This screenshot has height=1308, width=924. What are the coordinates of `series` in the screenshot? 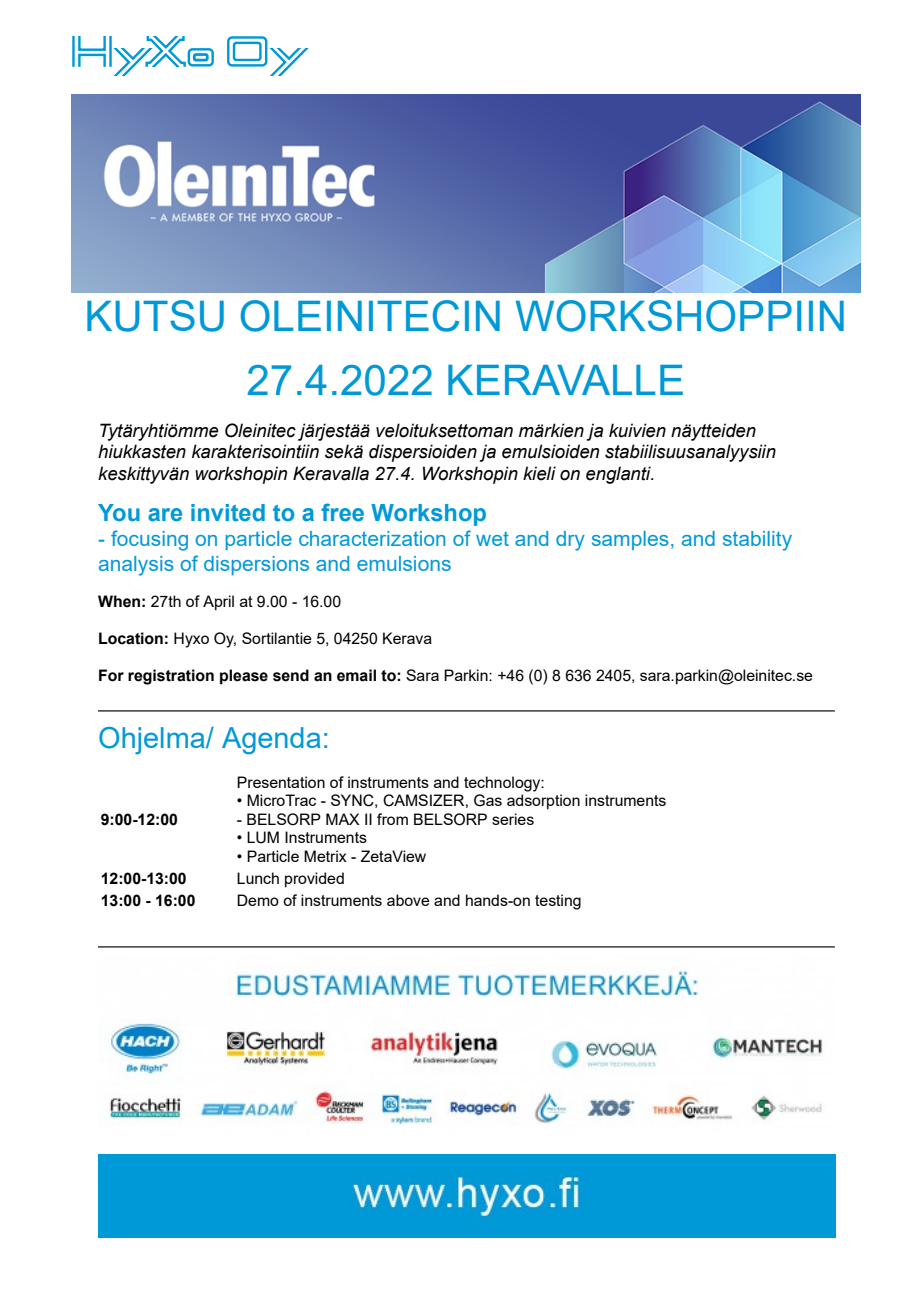 It's located at (513, 819).
